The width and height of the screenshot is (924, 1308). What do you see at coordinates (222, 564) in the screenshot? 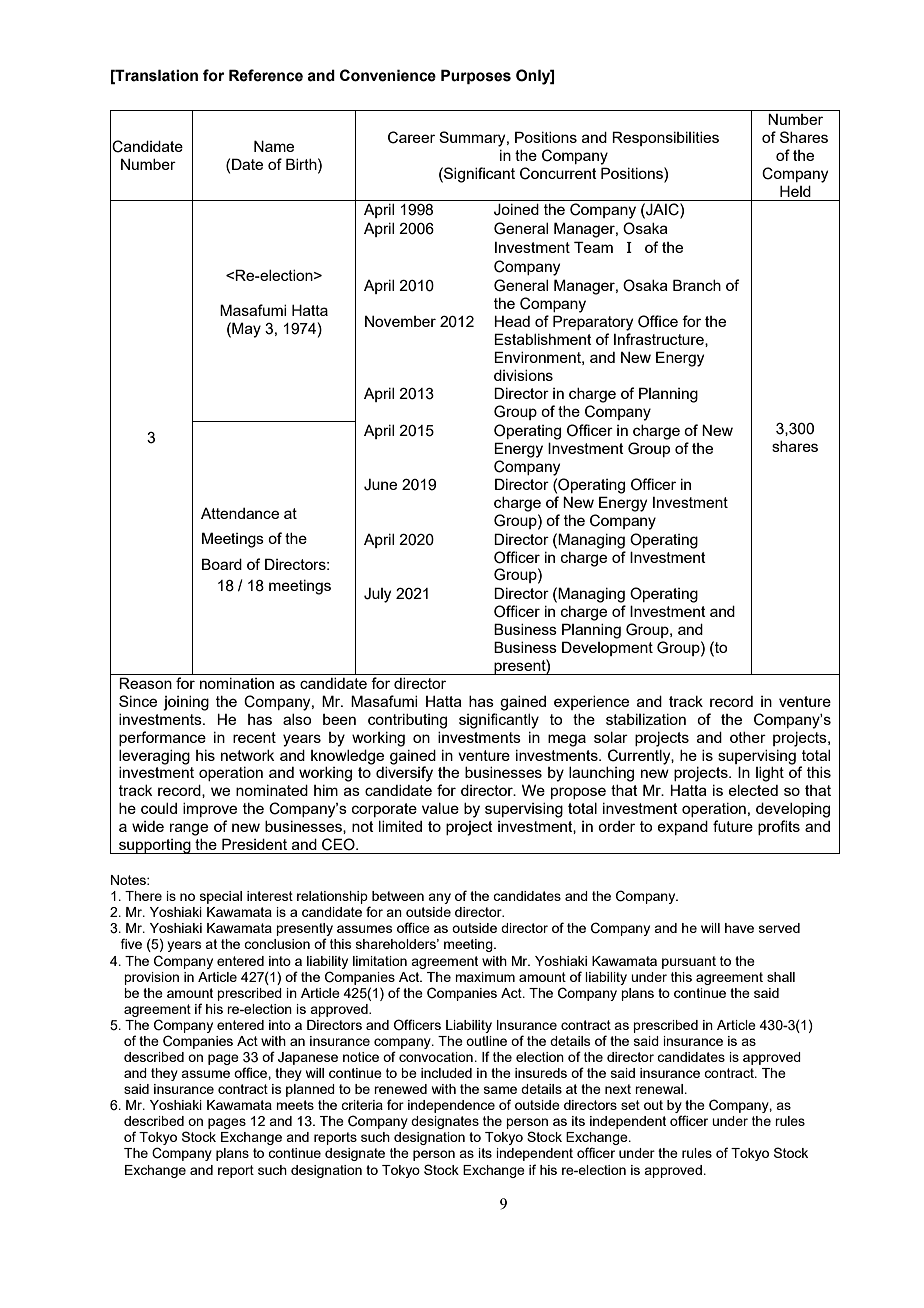
I see `Board` at bounding box center [222, 564].
